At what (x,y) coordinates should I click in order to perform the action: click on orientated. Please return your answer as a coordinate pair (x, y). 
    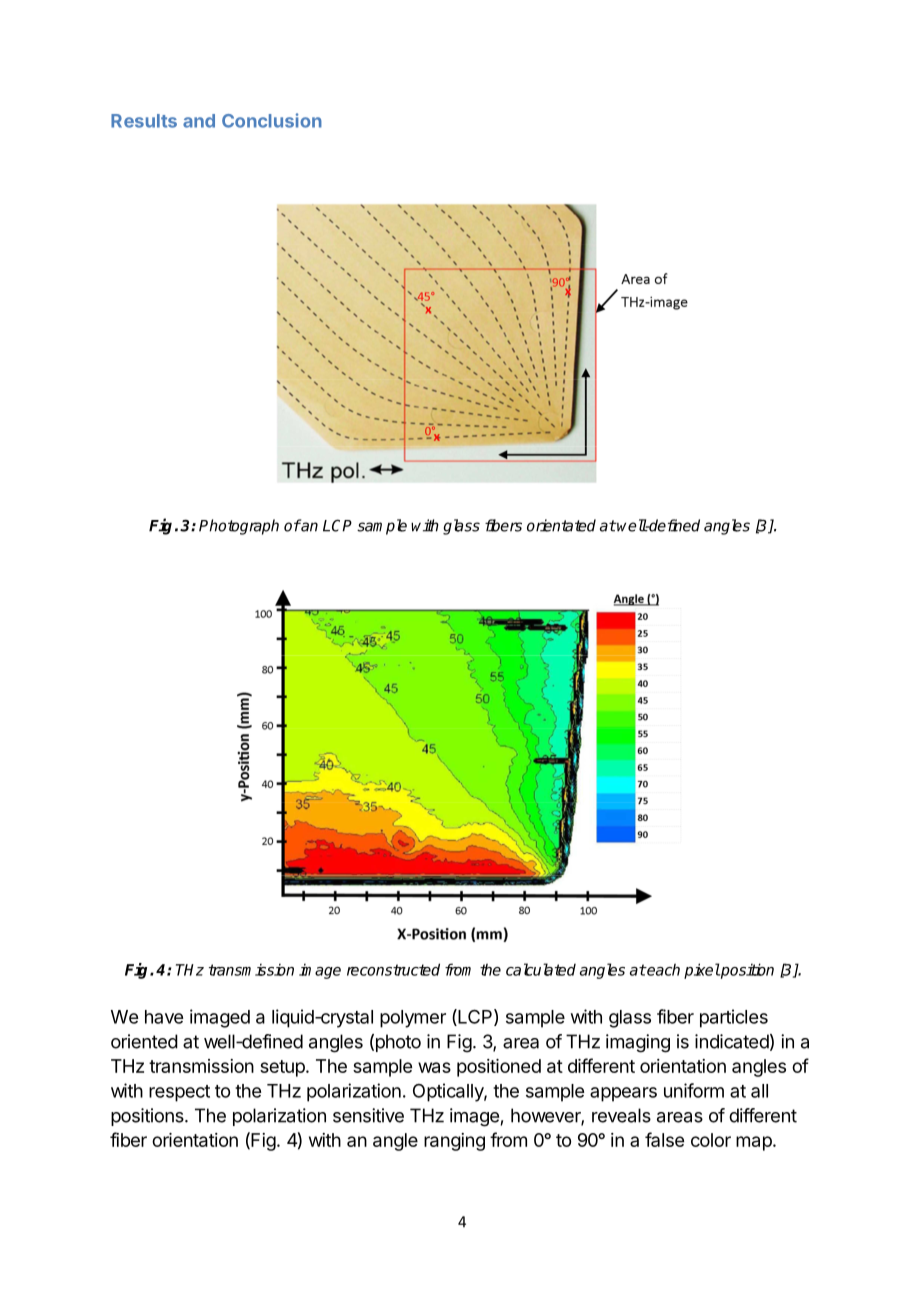
    Looking at the image, I should click on (561, 525).
